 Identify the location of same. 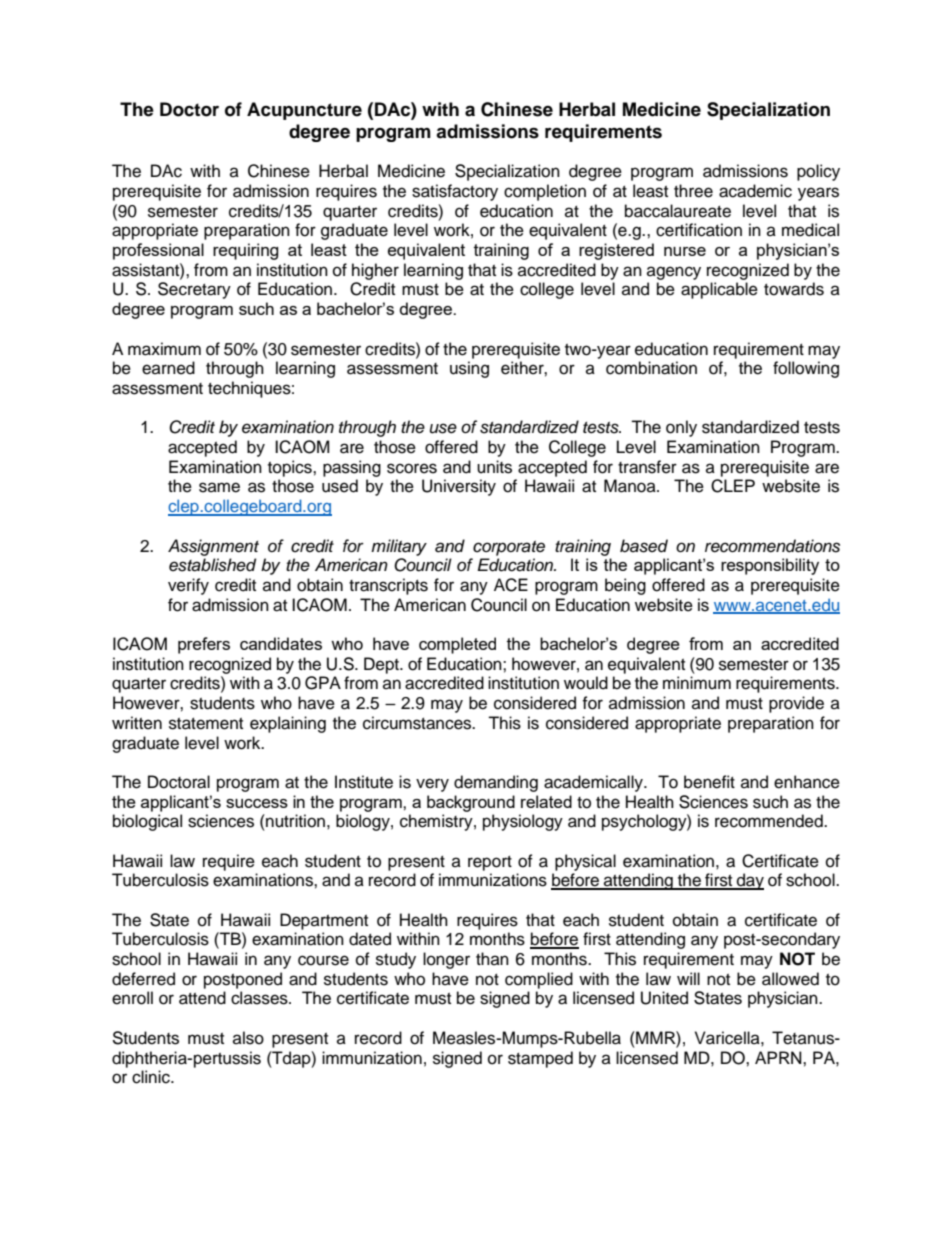
(219, 487).
